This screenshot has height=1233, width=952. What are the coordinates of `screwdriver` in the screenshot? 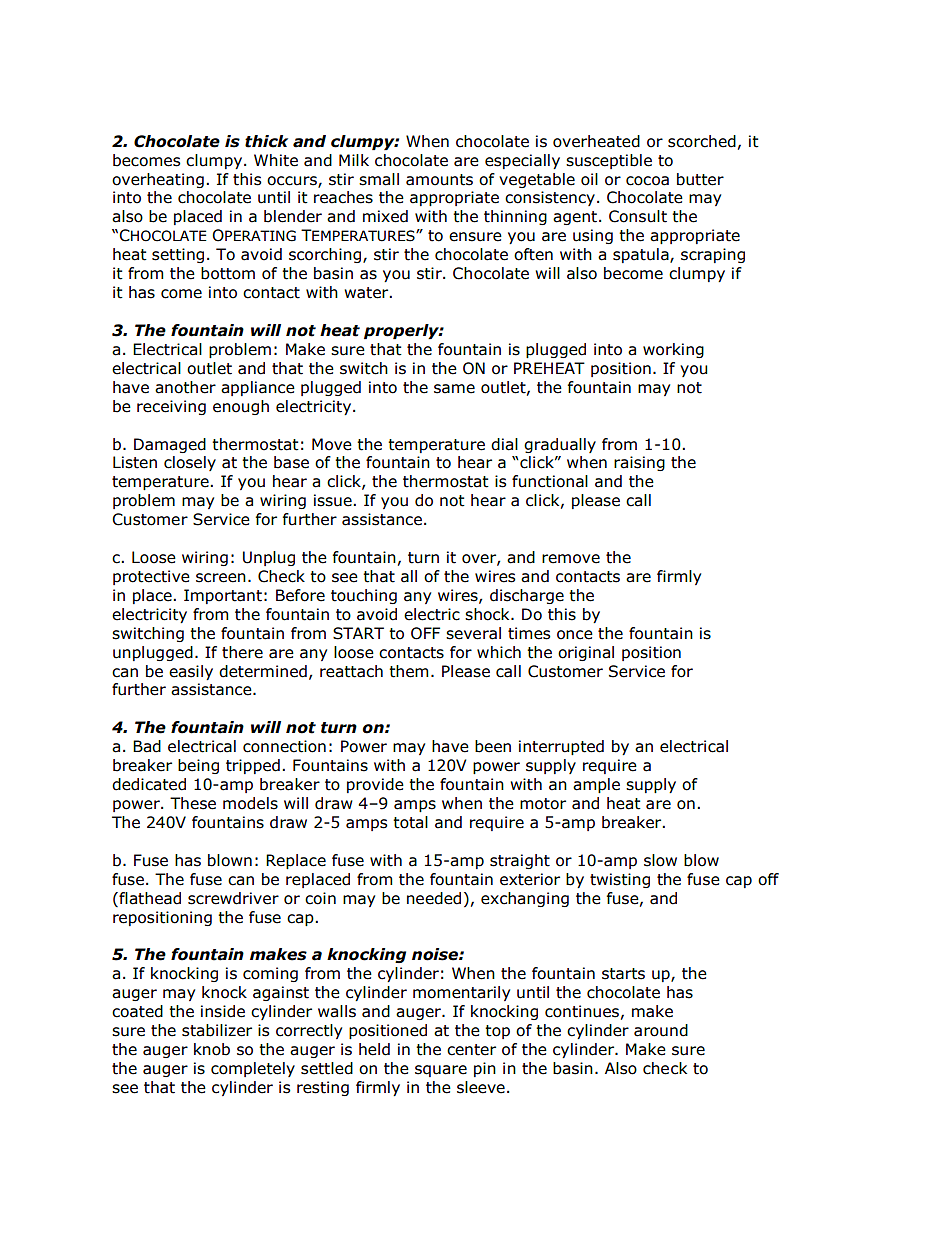 It's located at (233, 898).
